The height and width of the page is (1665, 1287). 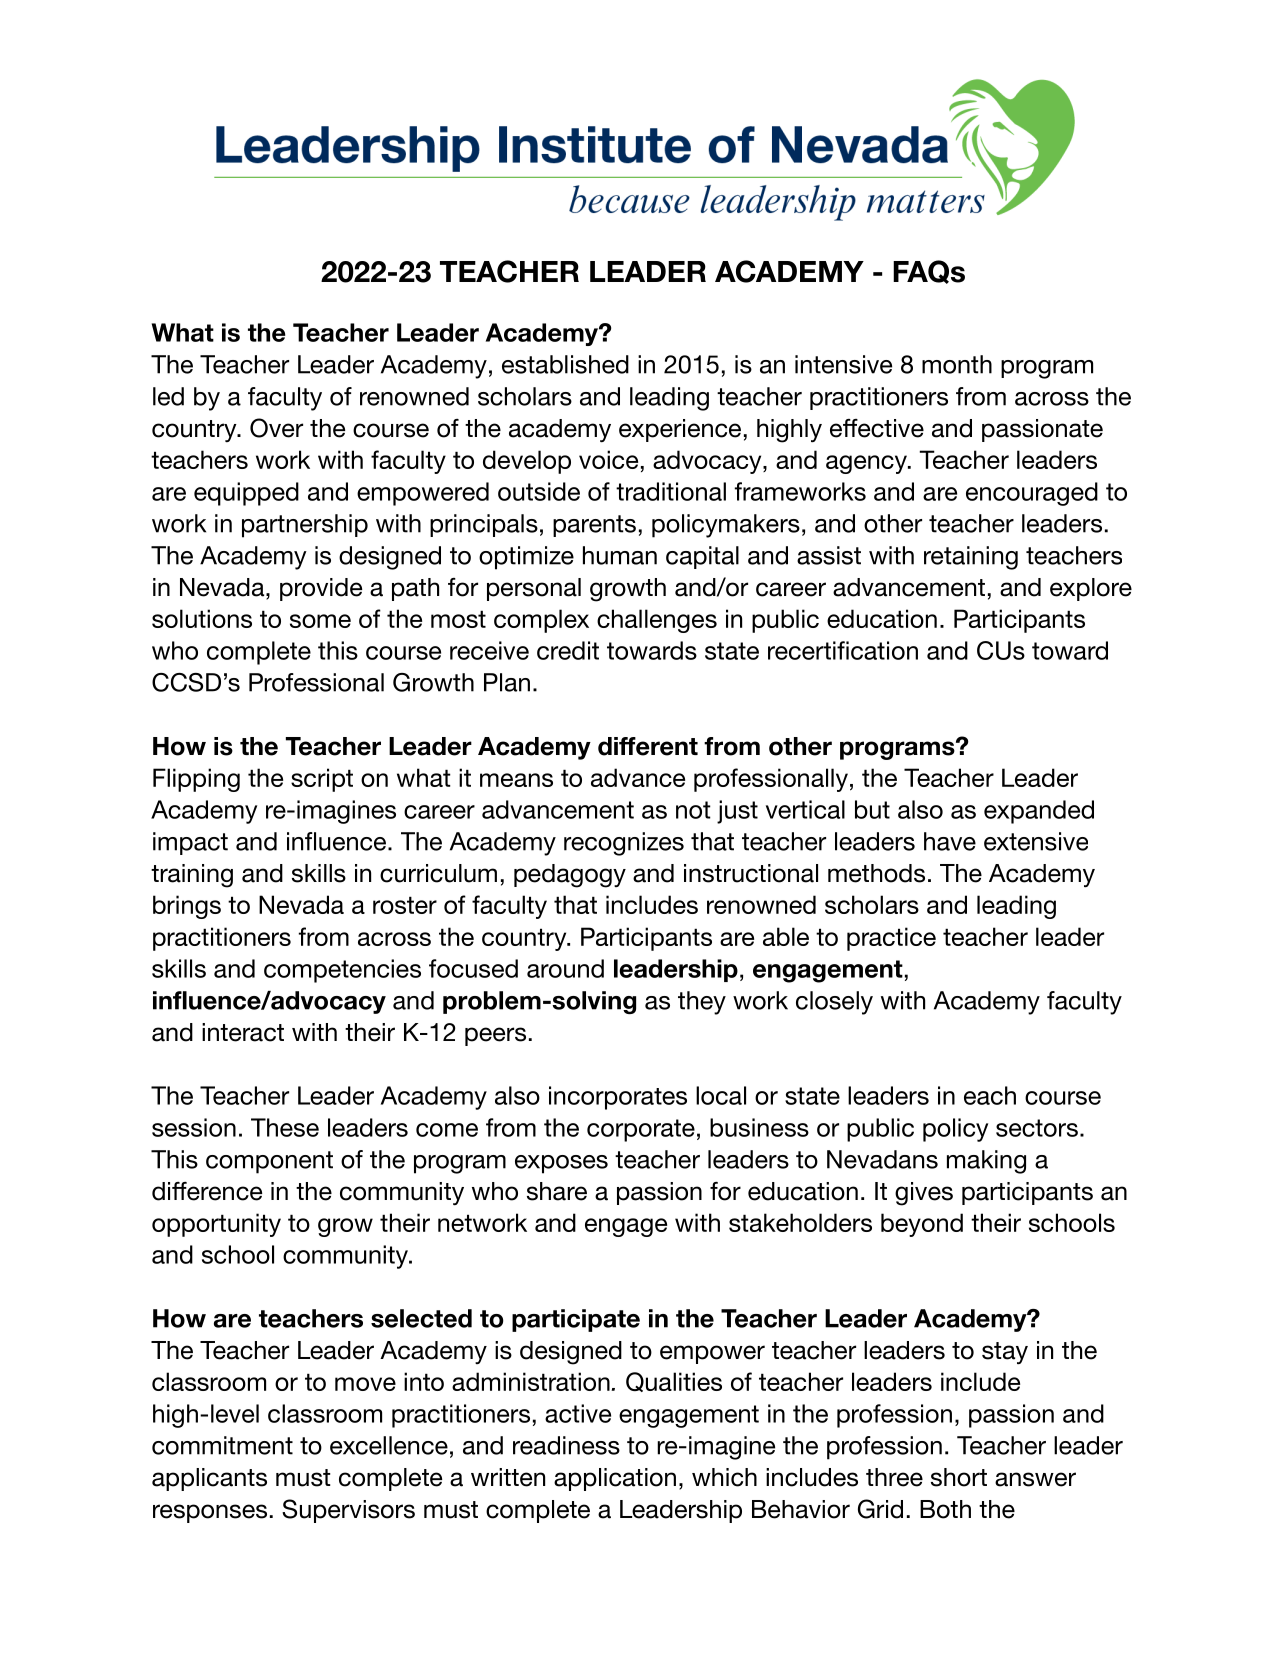 I want to click on script, so click(x=322, y=780).
